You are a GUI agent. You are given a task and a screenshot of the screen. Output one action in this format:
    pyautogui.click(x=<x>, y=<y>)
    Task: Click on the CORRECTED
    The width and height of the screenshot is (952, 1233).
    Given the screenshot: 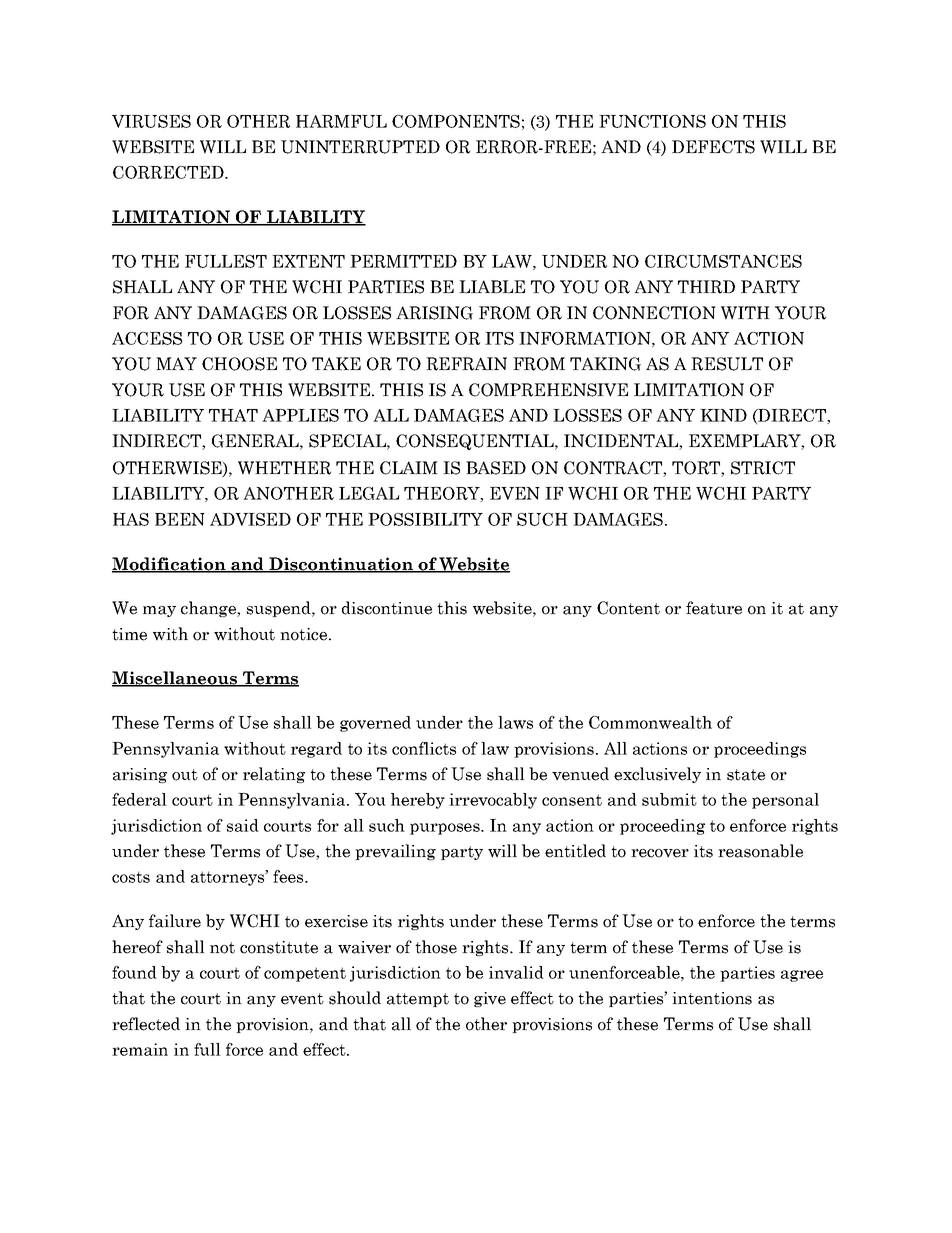 What is the action you would take?
    pyautogui.click(x=169, y=172)
